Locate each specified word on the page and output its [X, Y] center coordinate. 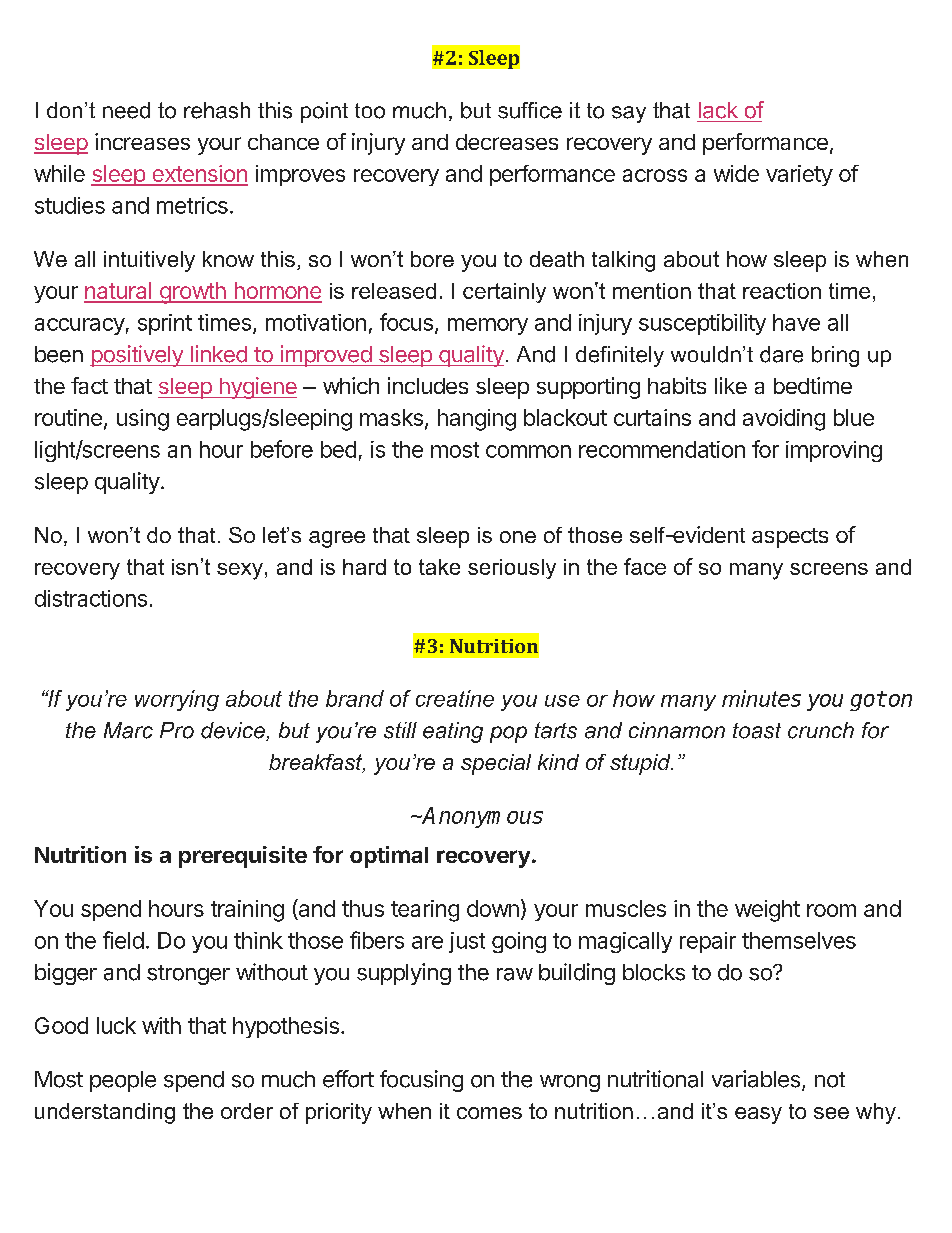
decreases [507, 142]
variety [799, 175]
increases [142, 141]
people [123, 1081]
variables [756, 1079]
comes [489, 1113]
